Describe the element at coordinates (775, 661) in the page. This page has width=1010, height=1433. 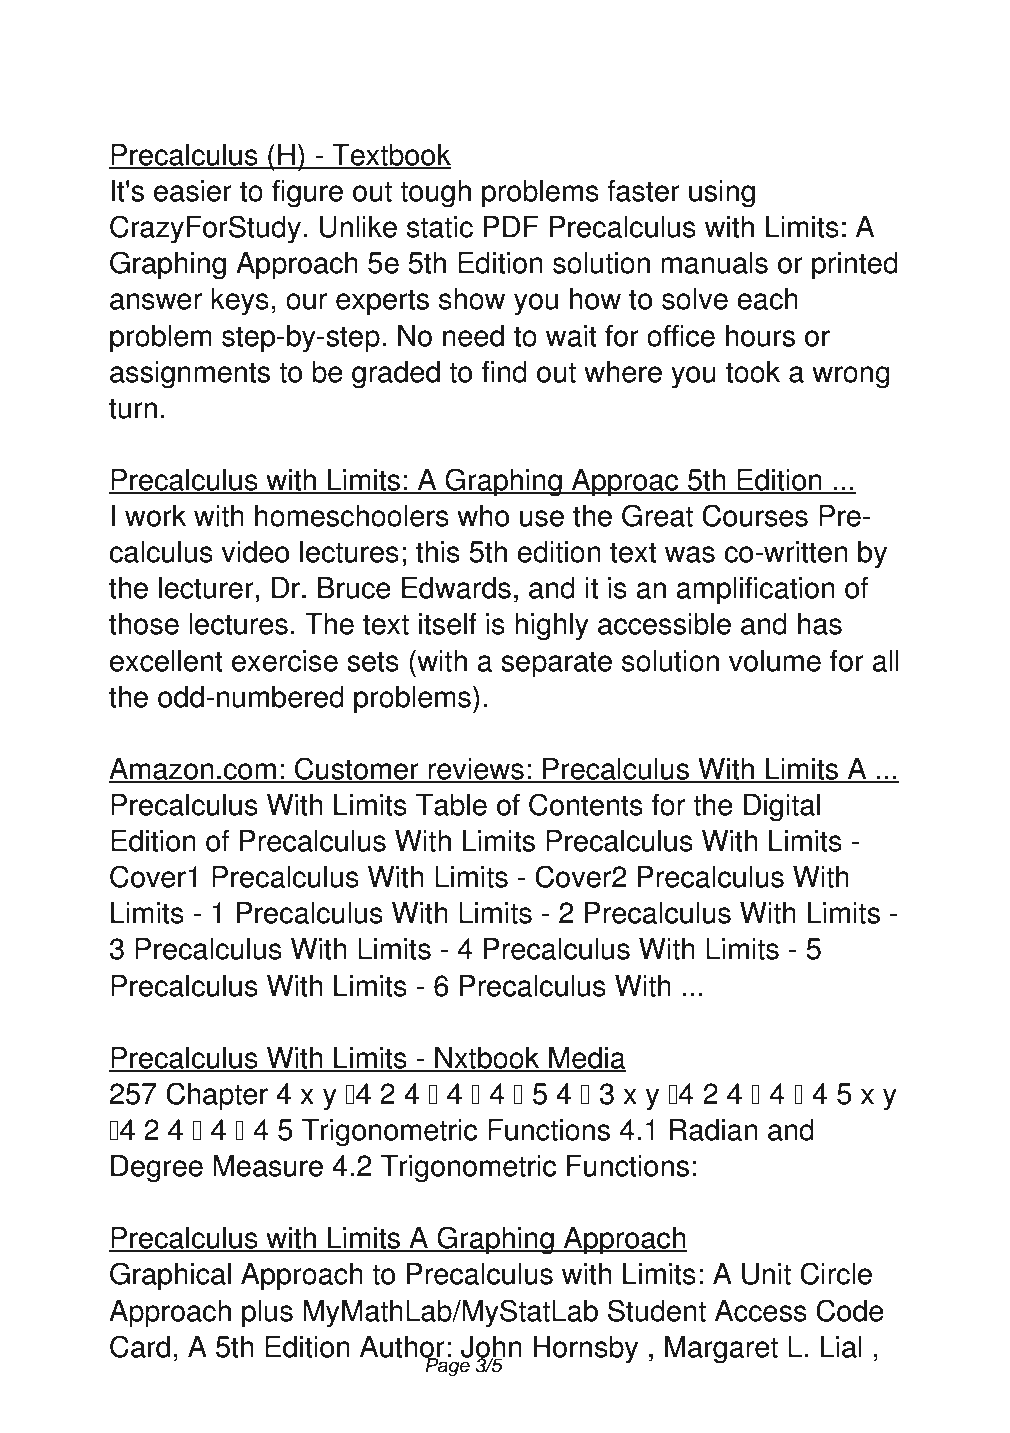
I see `volume` at that location.
